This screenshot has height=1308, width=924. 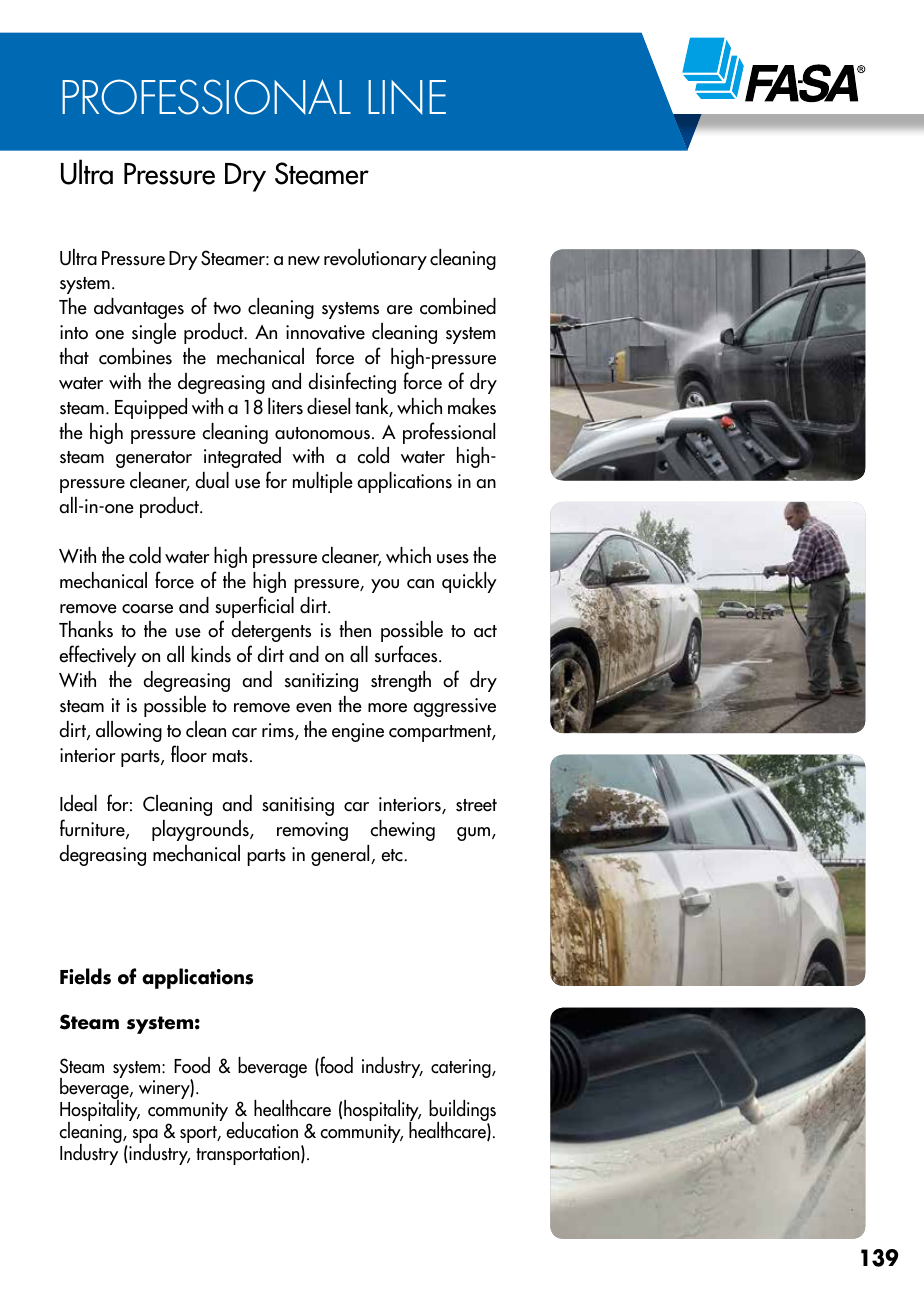 I want to click on can, so click(x=420, y=584).
